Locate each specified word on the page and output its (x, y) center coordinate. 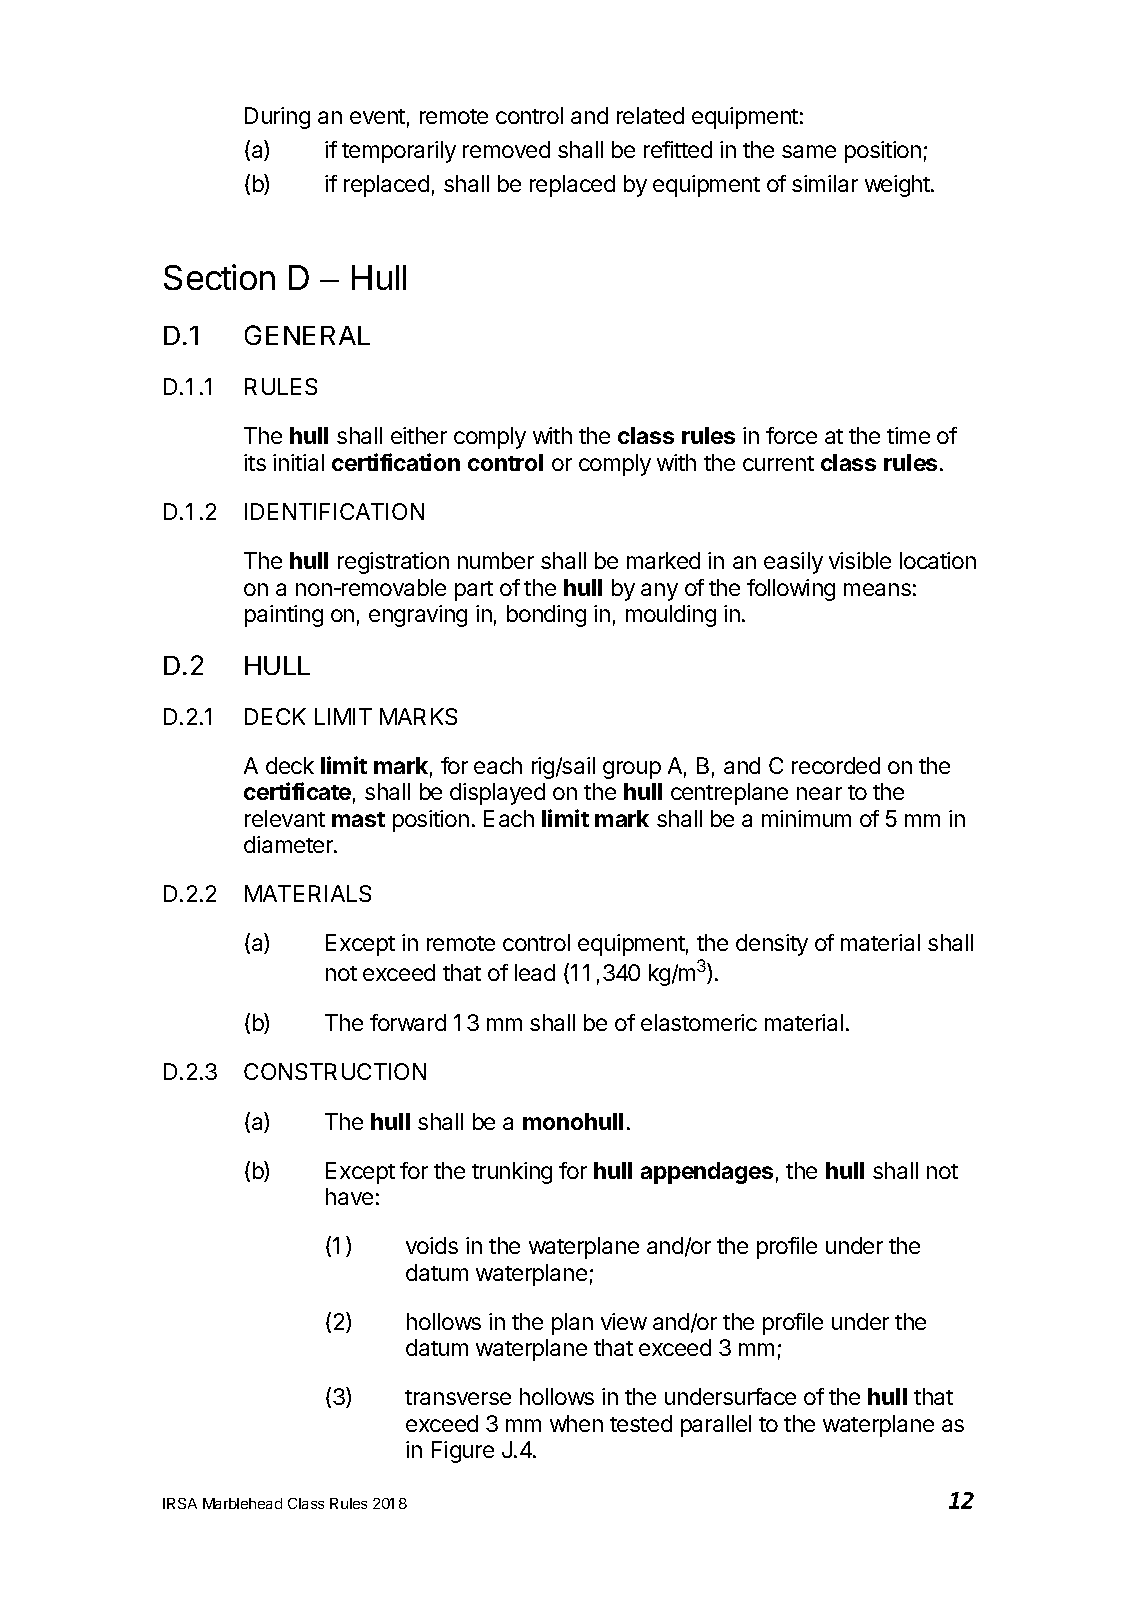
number (496, 560)
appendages (707, 1173)
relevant (285, 818)
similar (825, 183)
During (277, 118)
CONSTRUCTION (335, 1071)
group (632, 770)
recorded (836, 765)
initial (298, 462)
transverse (458, 1397)
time (908, 435)
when (576, 1423)
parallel (716, 1426)
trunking (512, 1173)
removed (506, 149)
